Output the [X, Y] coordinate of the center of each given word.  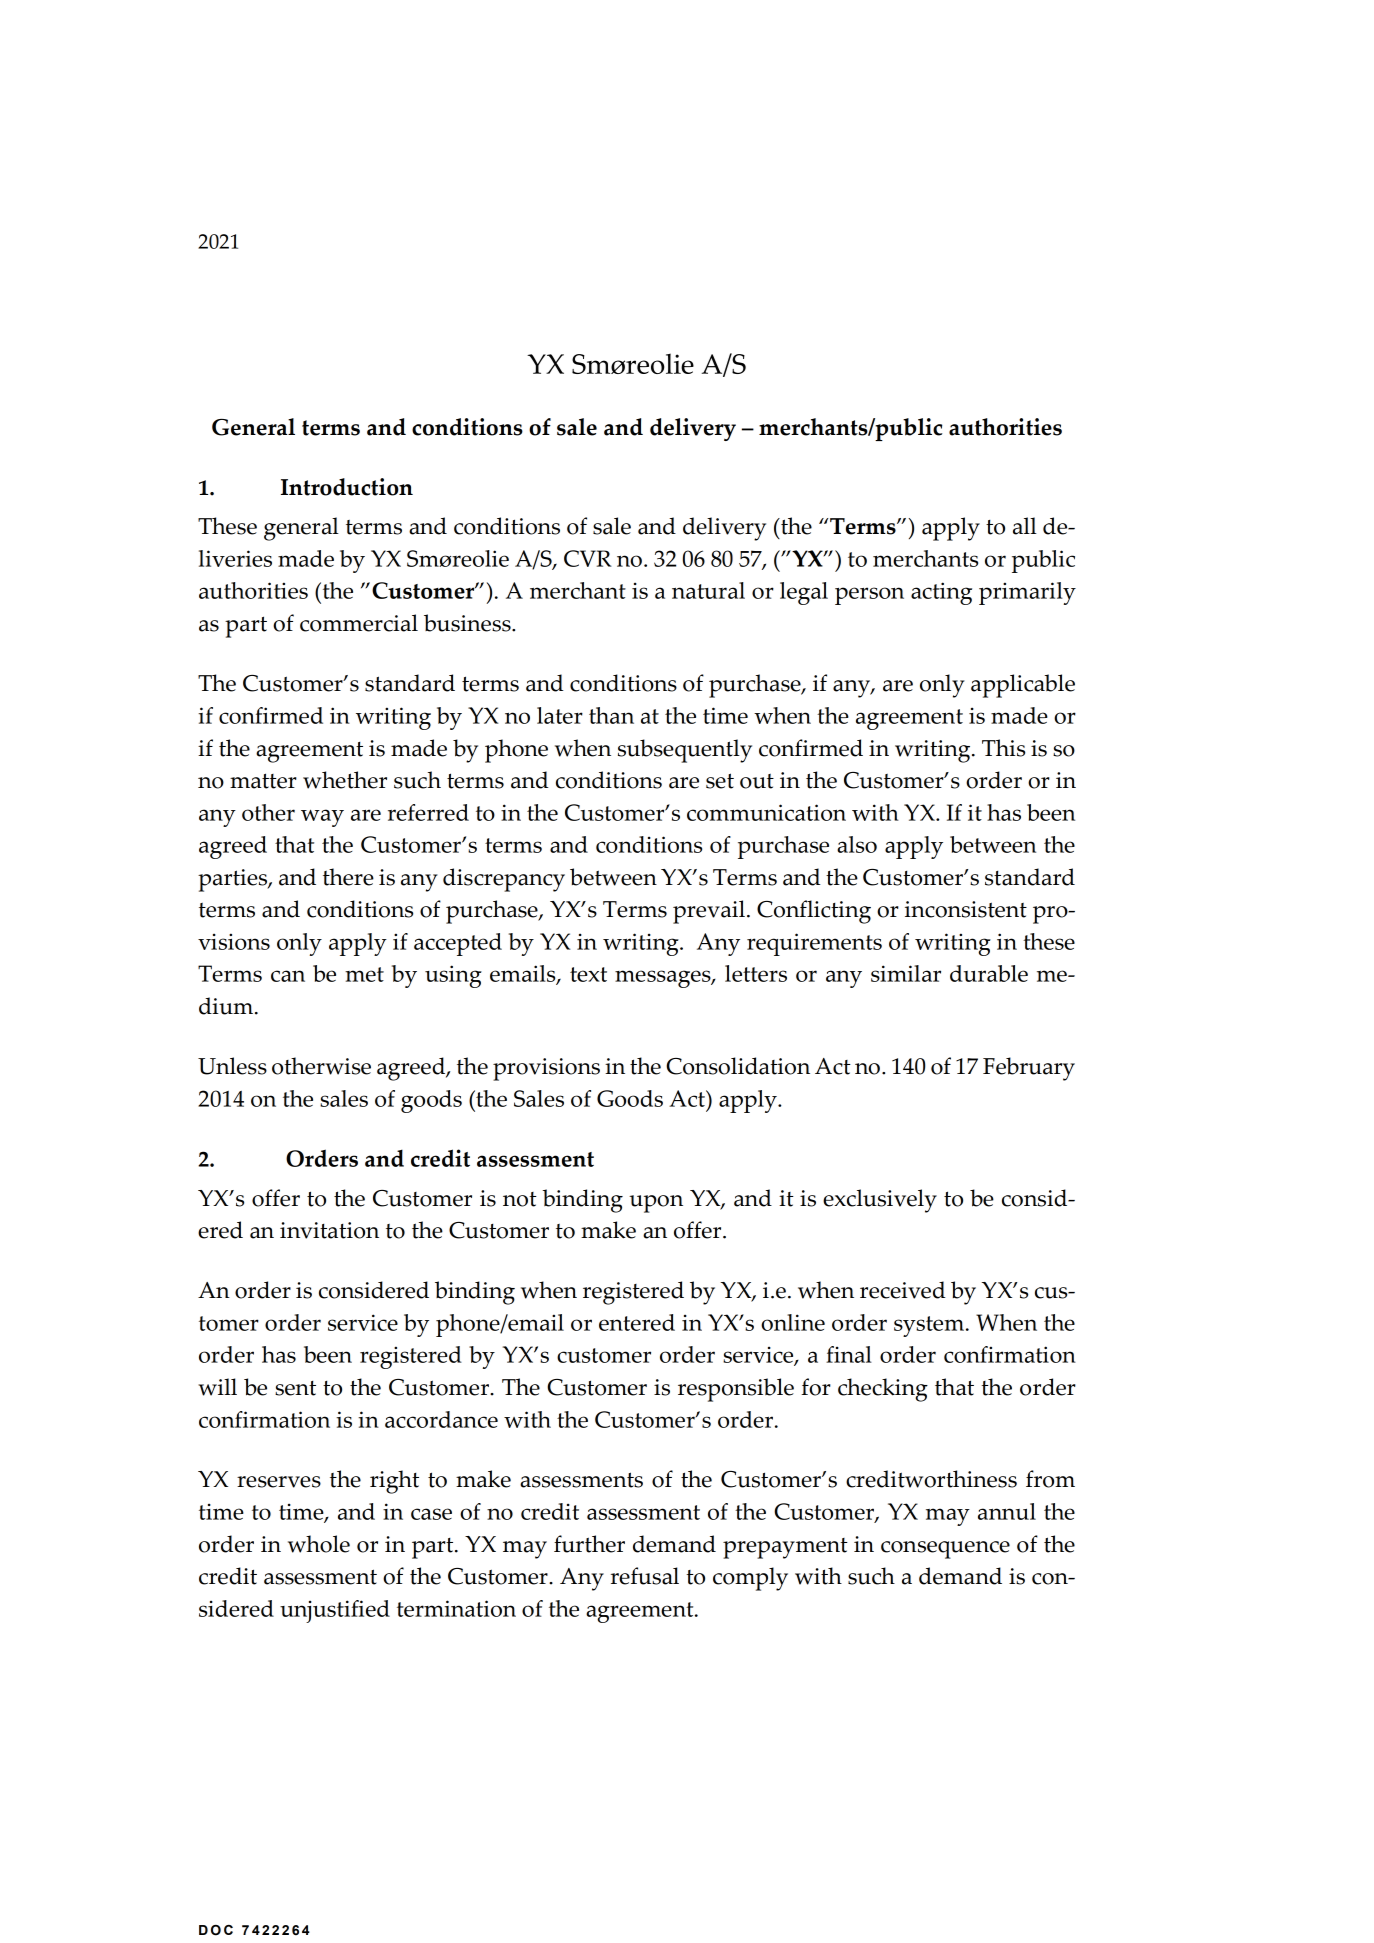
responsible [736, 1390]
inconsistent [966, 909]
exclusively [880, 1201]
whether [345, 780]
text [588, 974]
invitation [329, 1230]
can [288, 976]
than [611, 715]
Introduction [347, 487]
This [1003, 748]
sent [295, 1388]
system [929, 1326]
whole [319, 1544]
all [1025, 526]
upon [656, 1204]
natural [708, 590]
